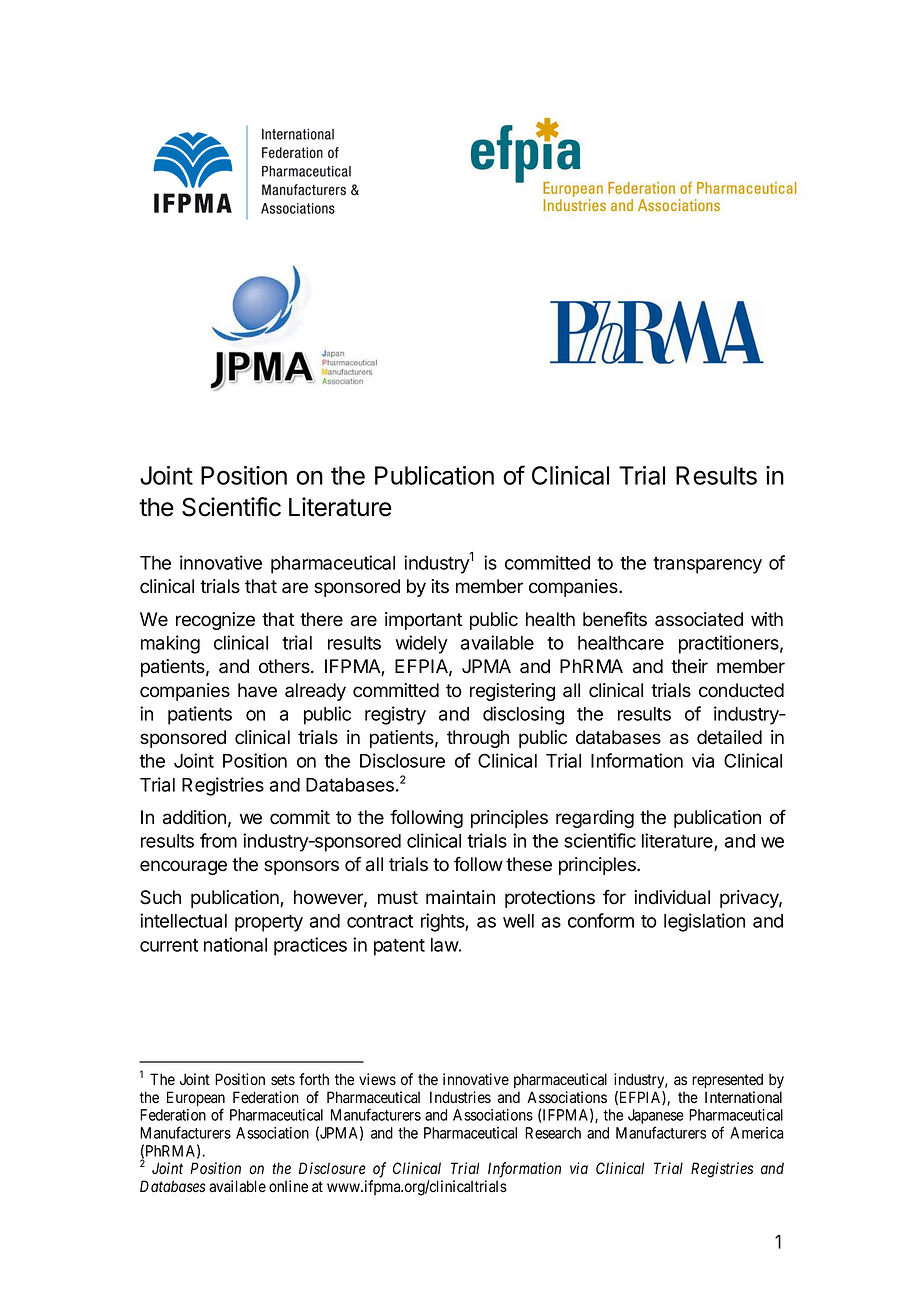 The width and height of the screenshot is (924, 1308). Describe the element at coordinates (518, 921) in the screenshot. I see `well` at that location.
